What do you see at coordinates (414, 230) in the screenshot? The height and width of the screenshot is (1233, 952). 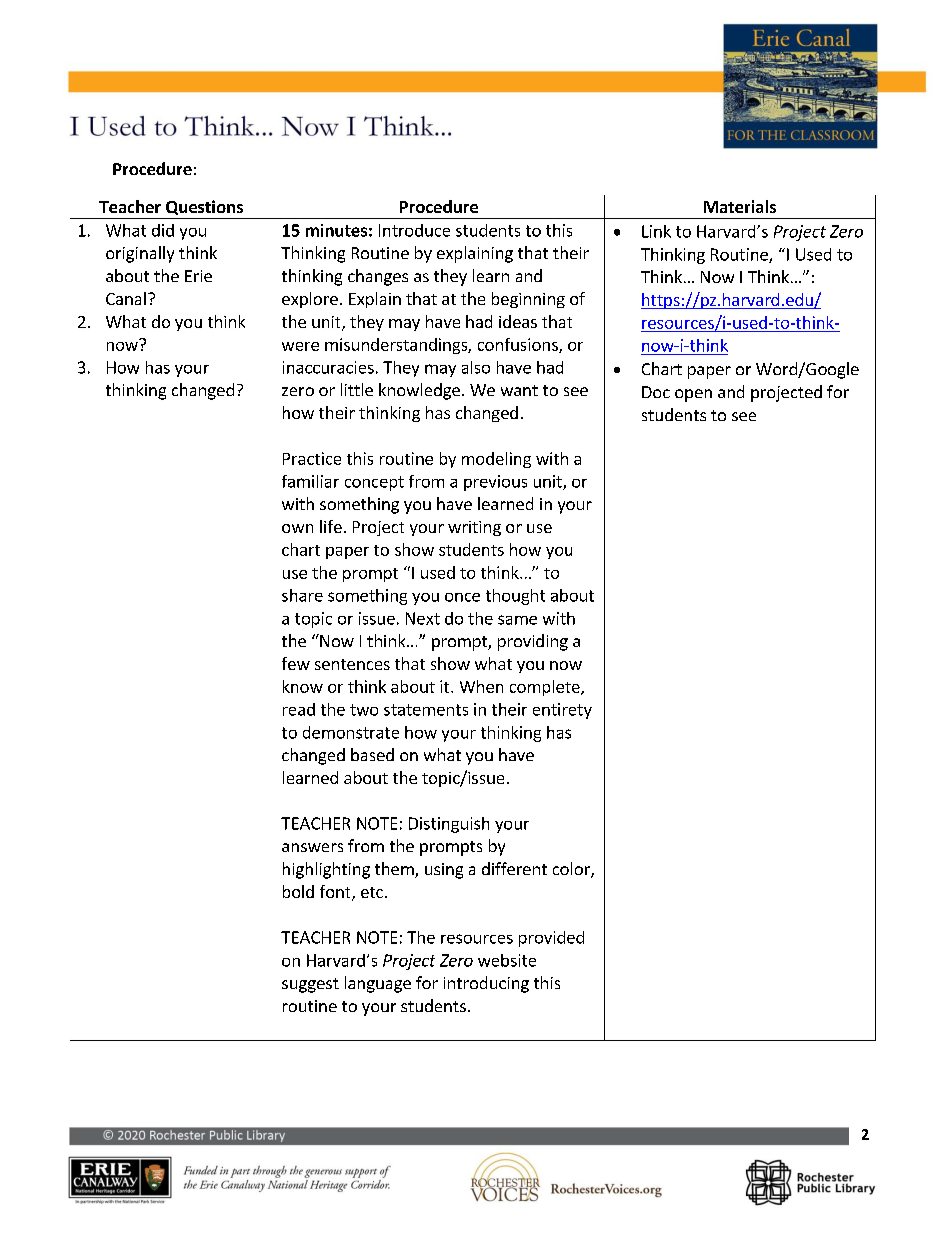 I see `Introduce` at bounding box center [414, 230].
